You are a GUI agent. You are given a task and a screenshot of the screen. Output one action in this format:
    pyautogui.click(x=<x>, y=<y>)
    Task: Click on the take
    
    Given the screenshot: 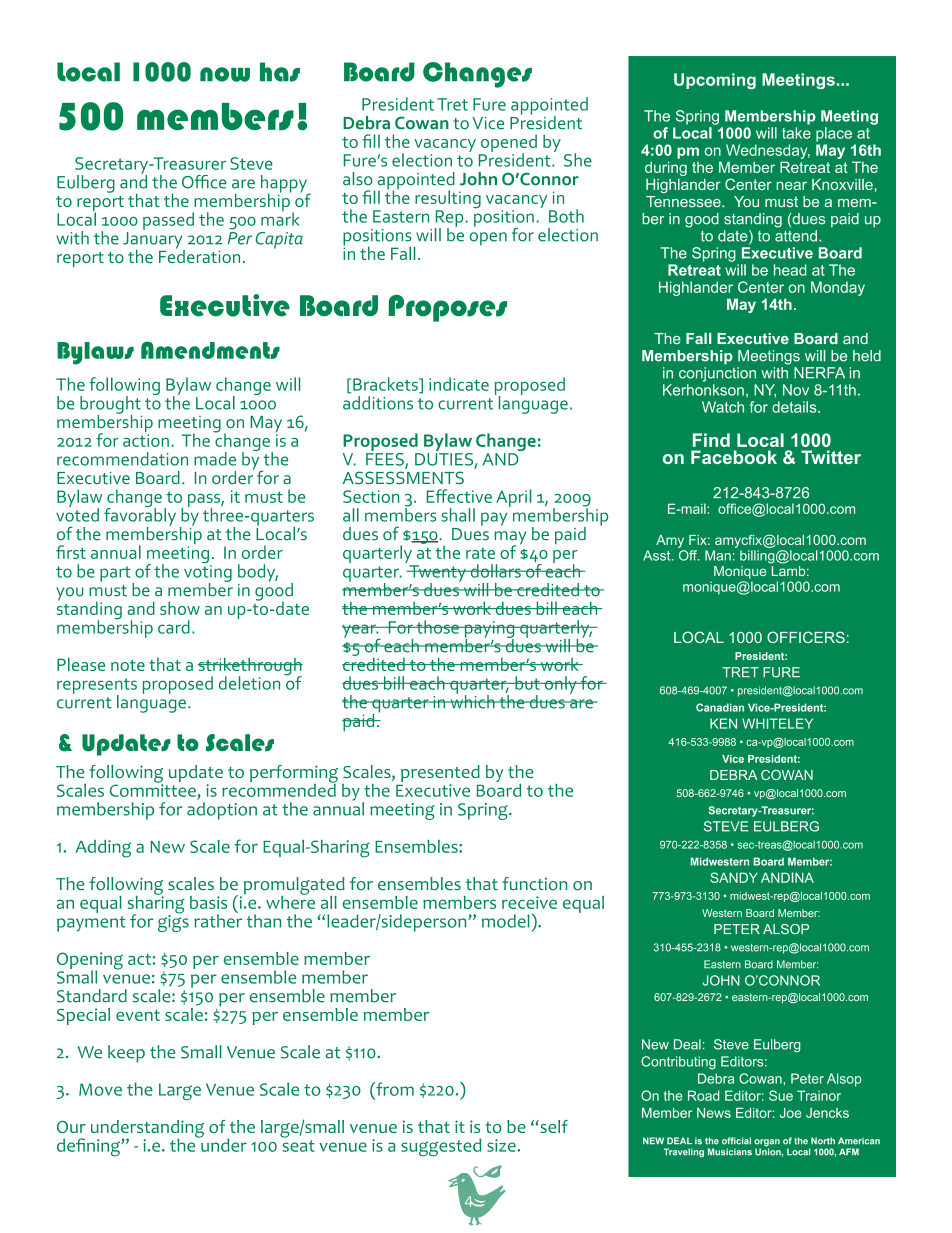 What is the action you would take?
    pyautogui.click(x=796, y=133)
